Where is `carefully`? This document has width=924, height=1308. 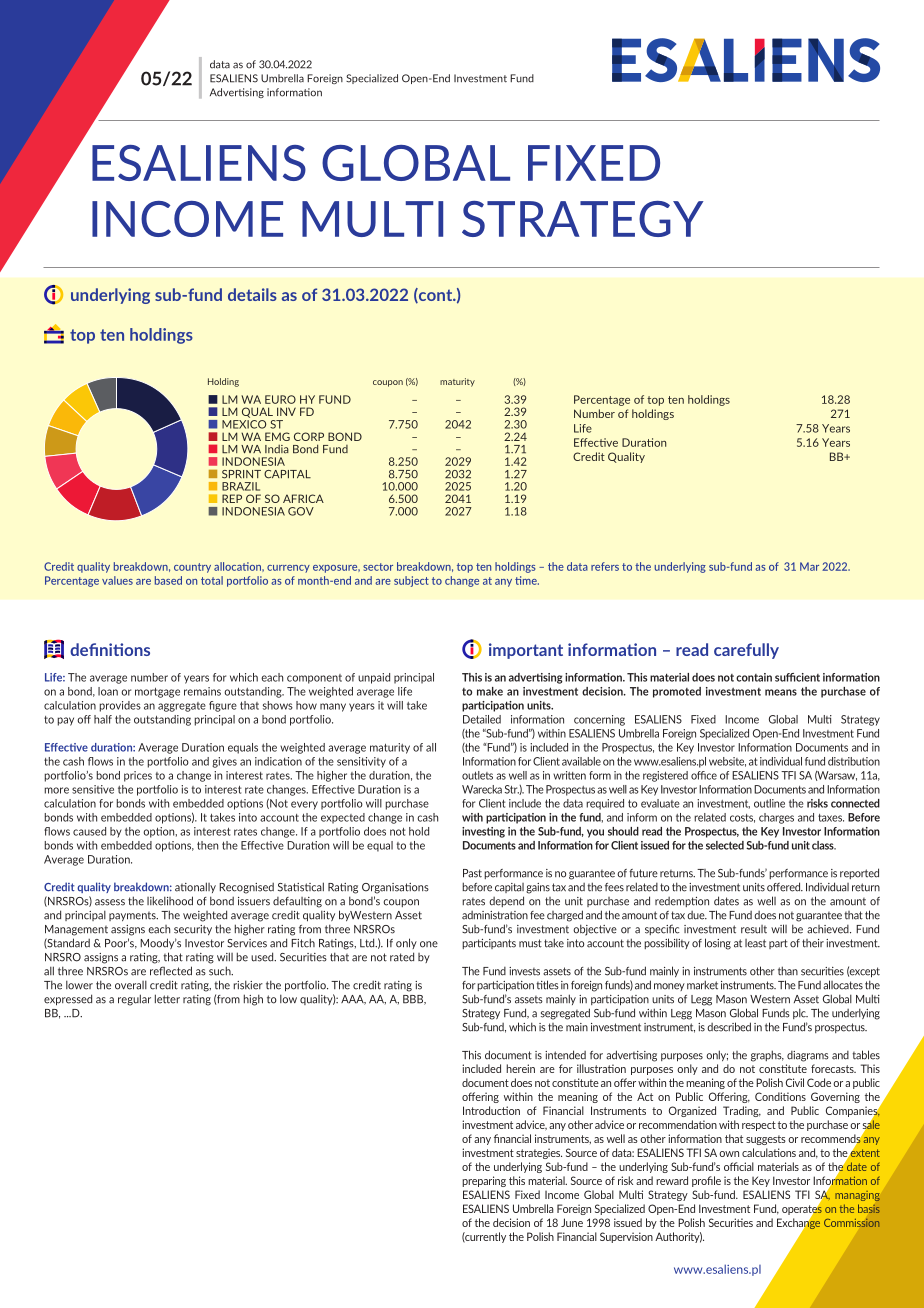
carefully is located at coordinates (746, 651).
